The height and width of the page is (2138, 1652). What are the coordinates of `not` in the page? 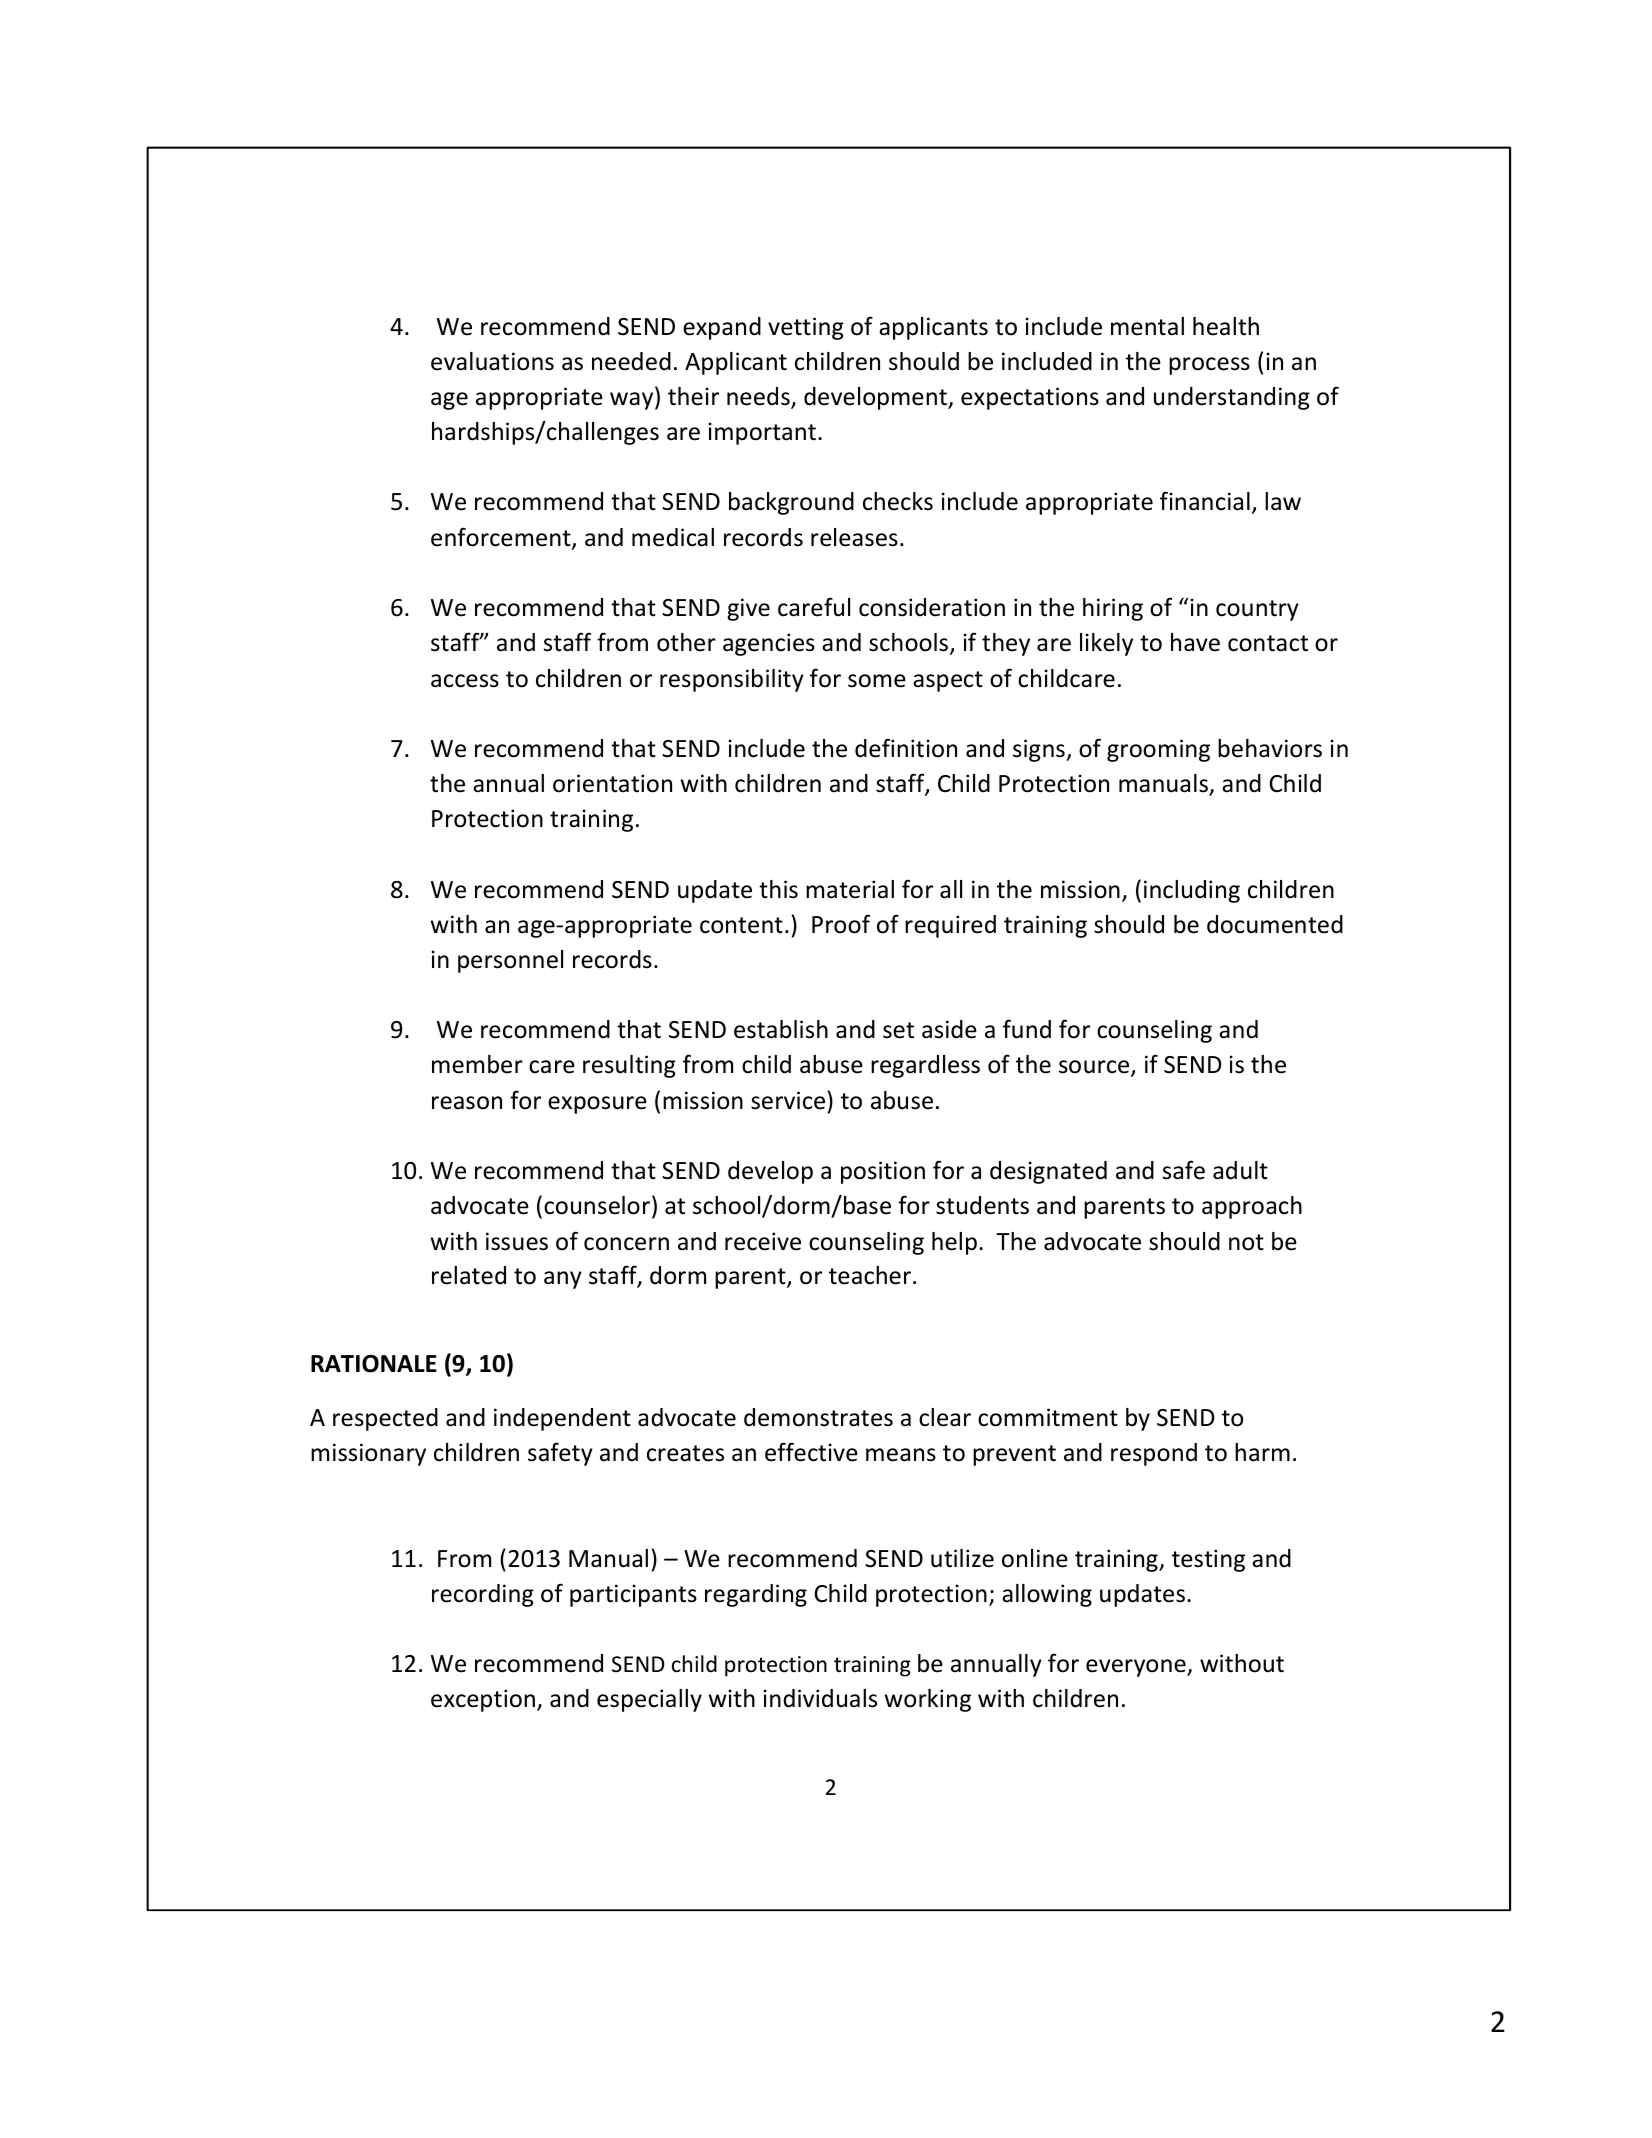 It's located at (1246, 1242).
